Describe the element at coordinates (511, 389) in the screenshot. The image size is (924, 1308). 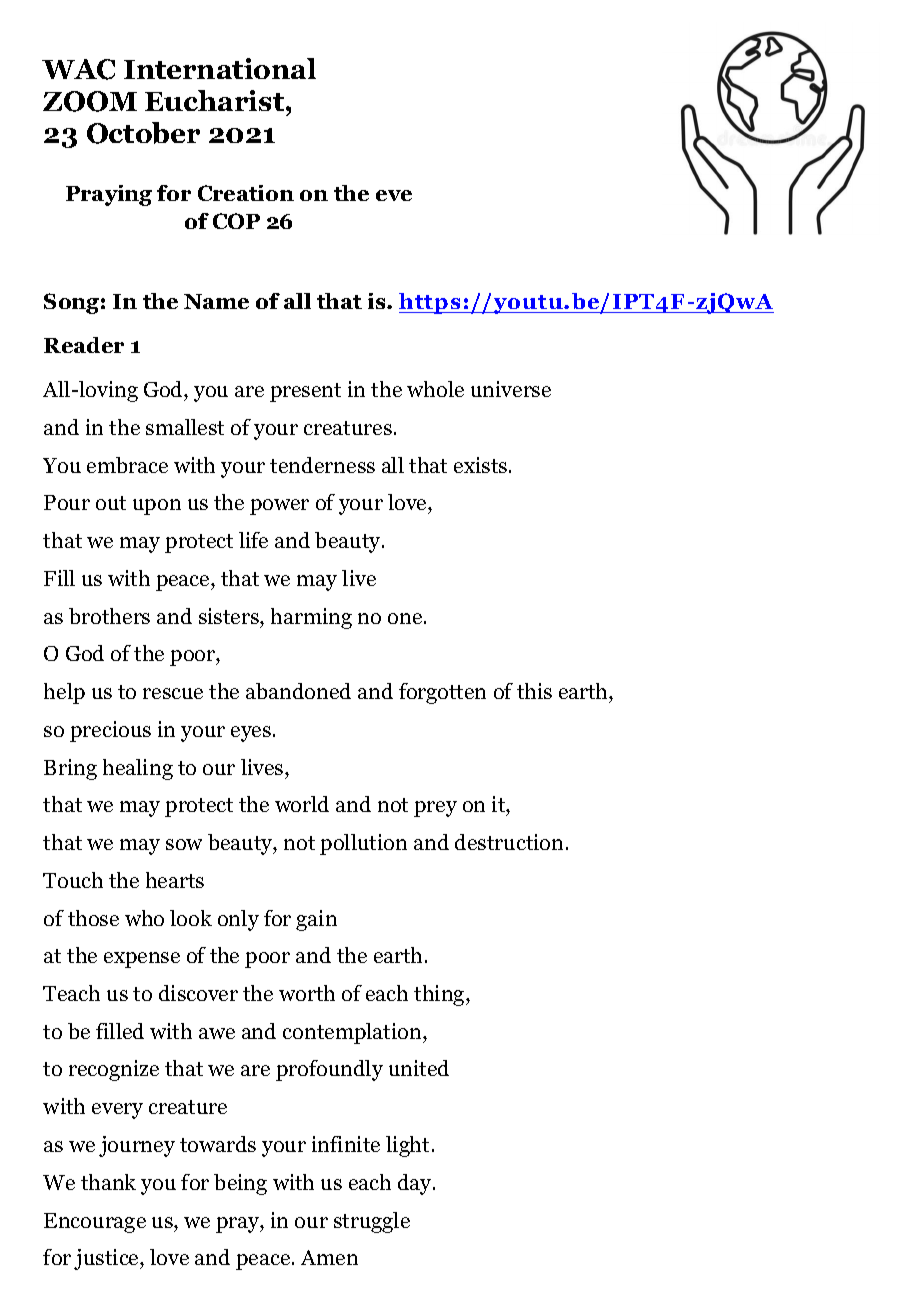
I see `universe` at that location.
